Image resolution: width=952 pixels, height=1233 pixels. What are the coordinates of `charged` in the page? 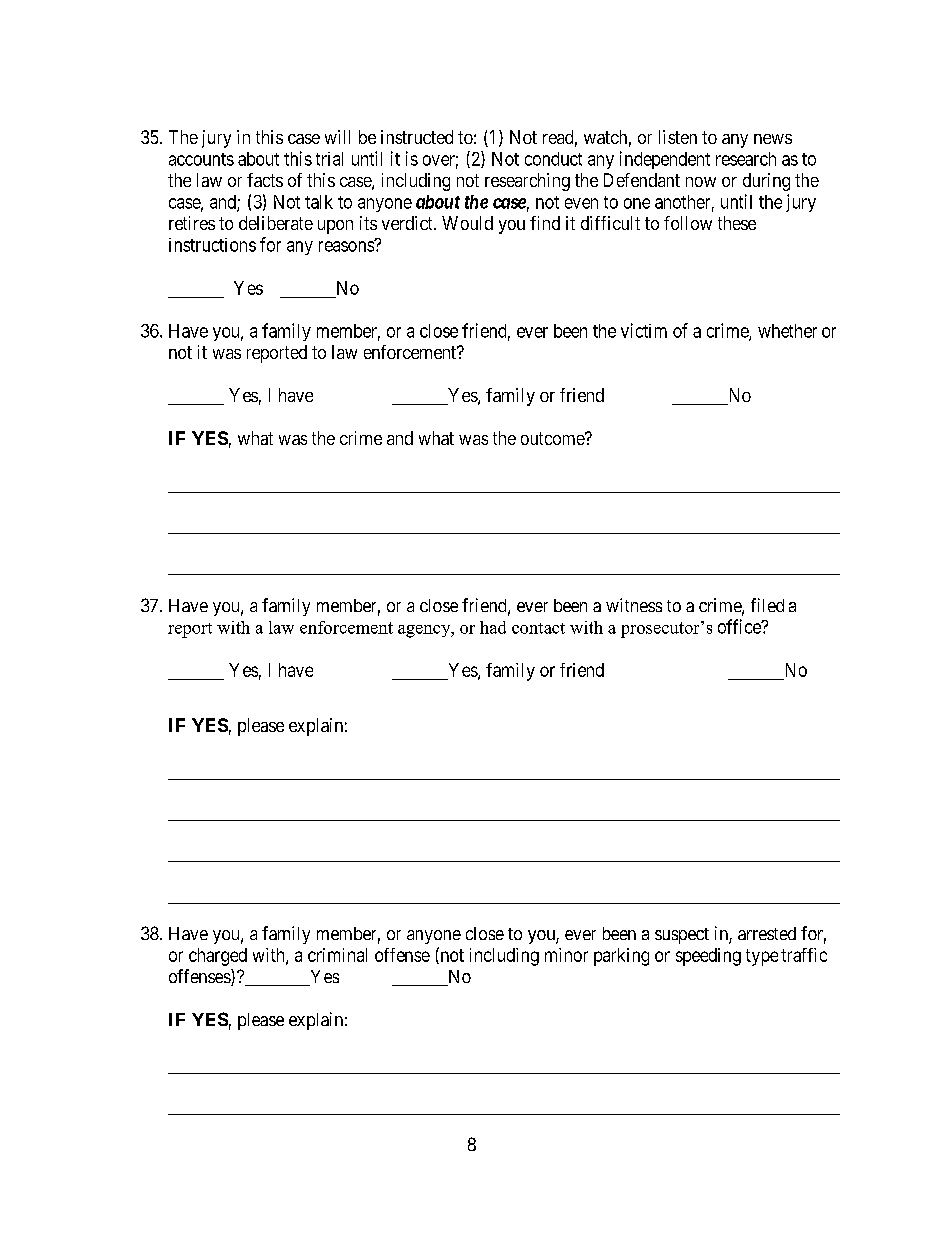 It's located at (218, 957).
